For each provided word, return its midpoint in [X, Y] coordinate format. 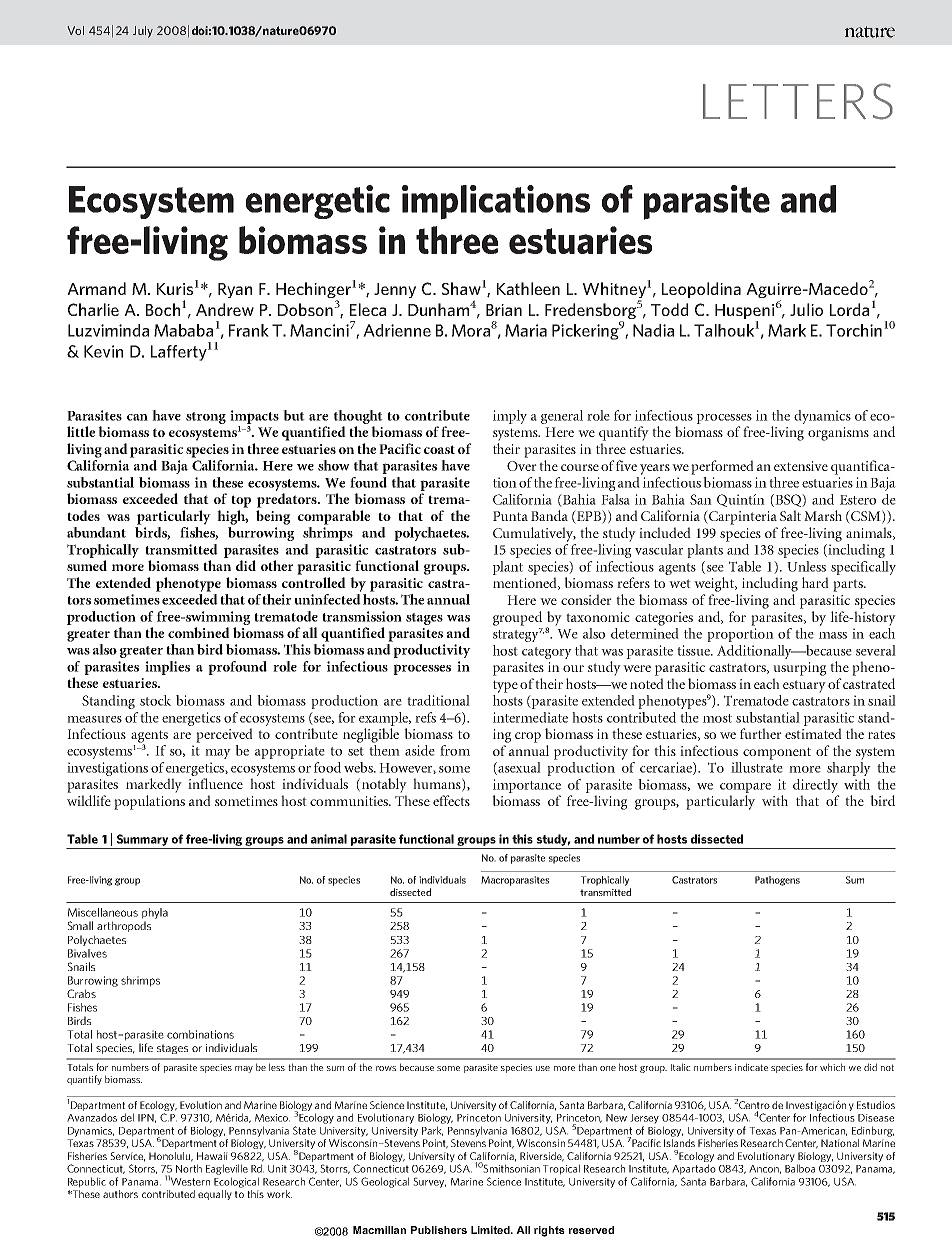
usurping [799, 669]
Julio [806, 309]
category [547, 653]
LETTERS [798, 101]
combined [199, 632]
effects [451, 800]
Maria [526, 330]
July [143, 32]
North [189, 1168]
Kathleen [528, 288]
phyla [155, 913]
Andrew [225, 309]
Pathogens [777, 881]
